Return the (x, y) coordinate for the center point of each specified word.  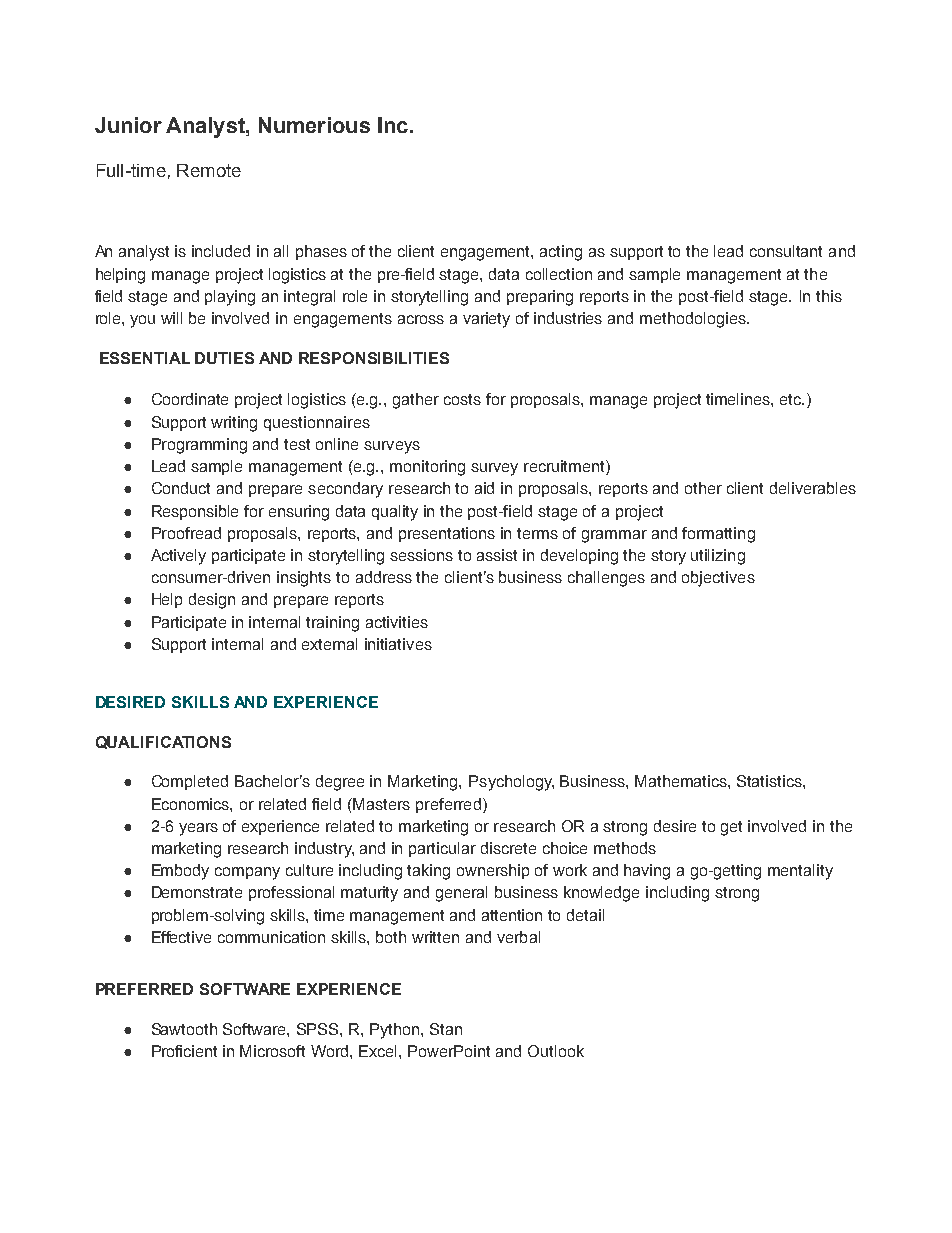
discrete (508, 848)
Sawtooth (184, 1029)
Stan (446, 1029)
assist (497, 555)
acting (561, 253)
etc (792, 399)
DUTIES (224, 358)
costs (462, 399)
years (198, 829)
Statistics (770, 781)
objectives (718, 579)
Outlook (556, 1051)
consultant (786, 251)
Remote (209, 170)
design (212, 601)
